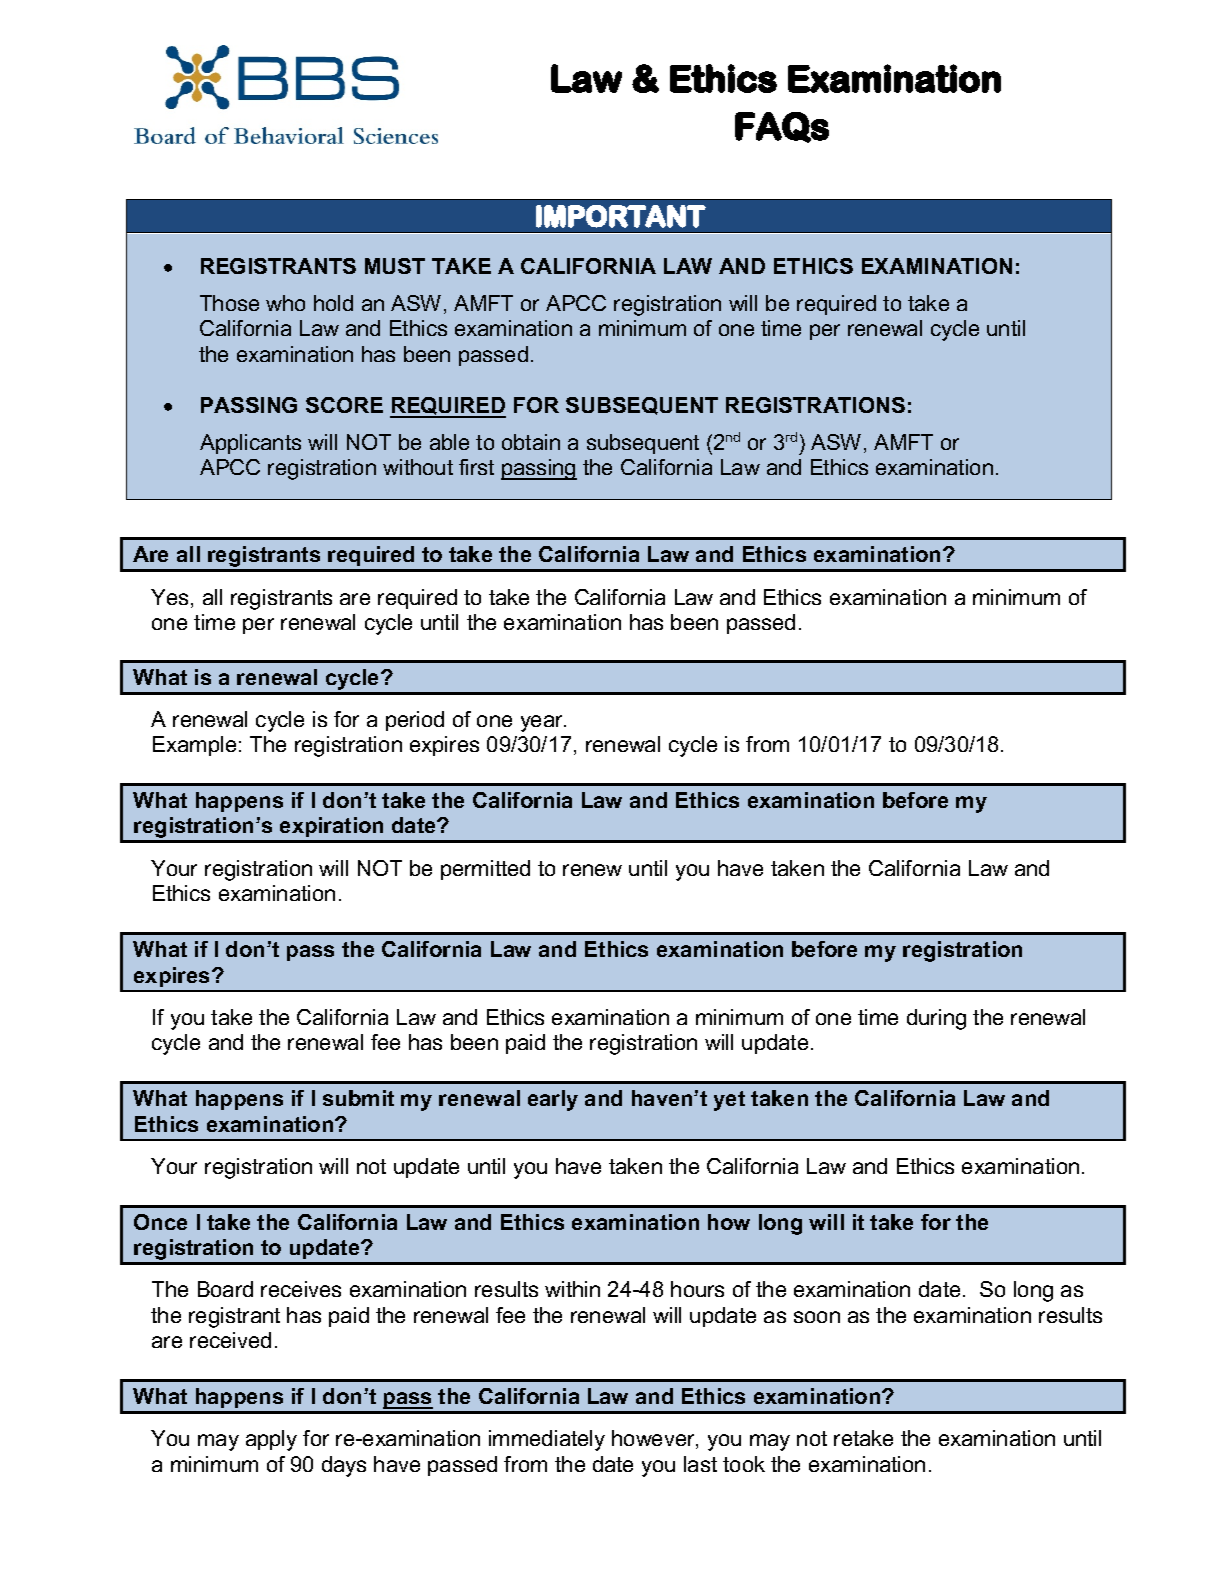 This screenshot has width=1228, height=1589. I want to click on submit, so click(358, 1098).
